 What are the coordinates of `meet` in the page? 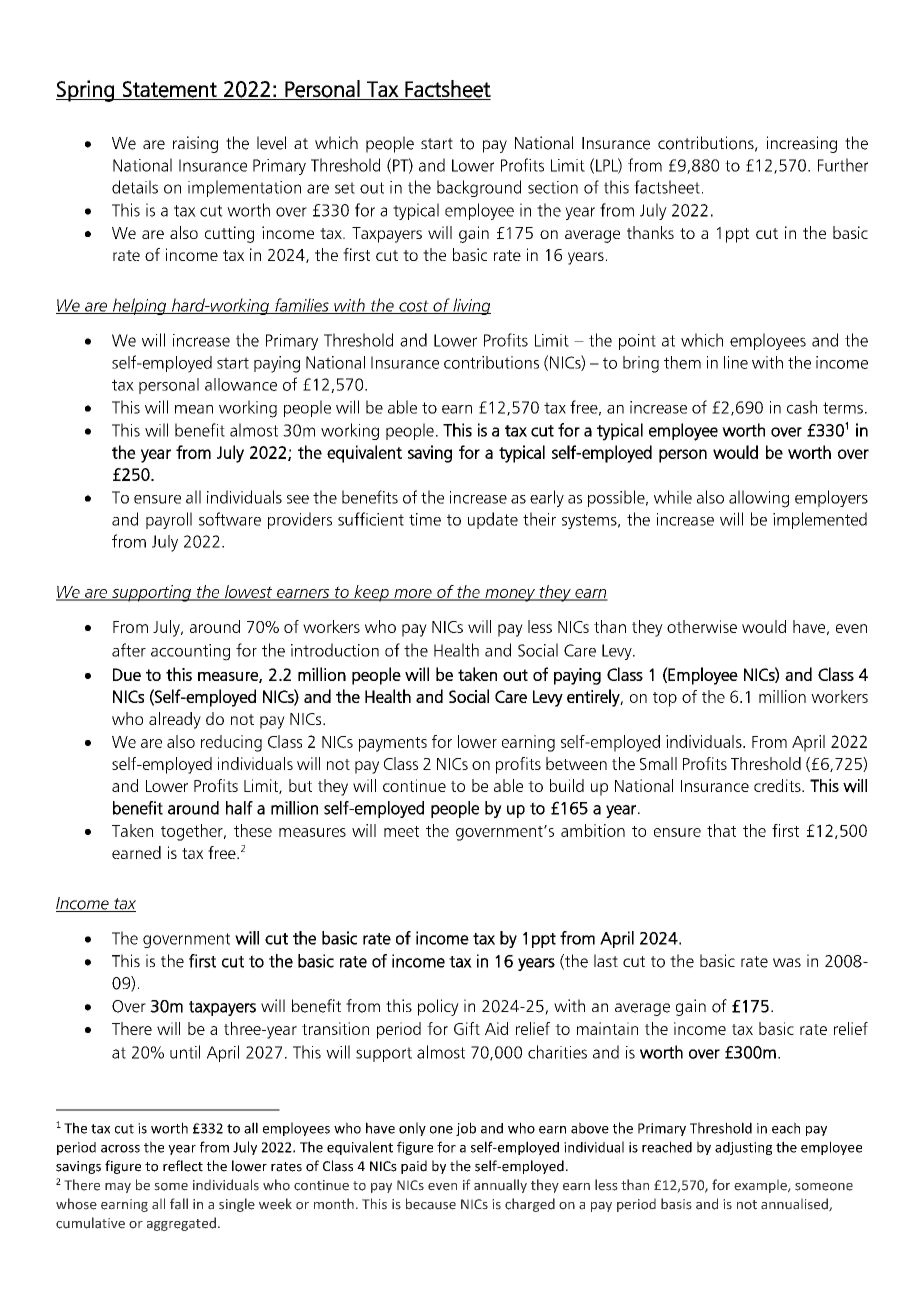 It's located at (401, 831).
